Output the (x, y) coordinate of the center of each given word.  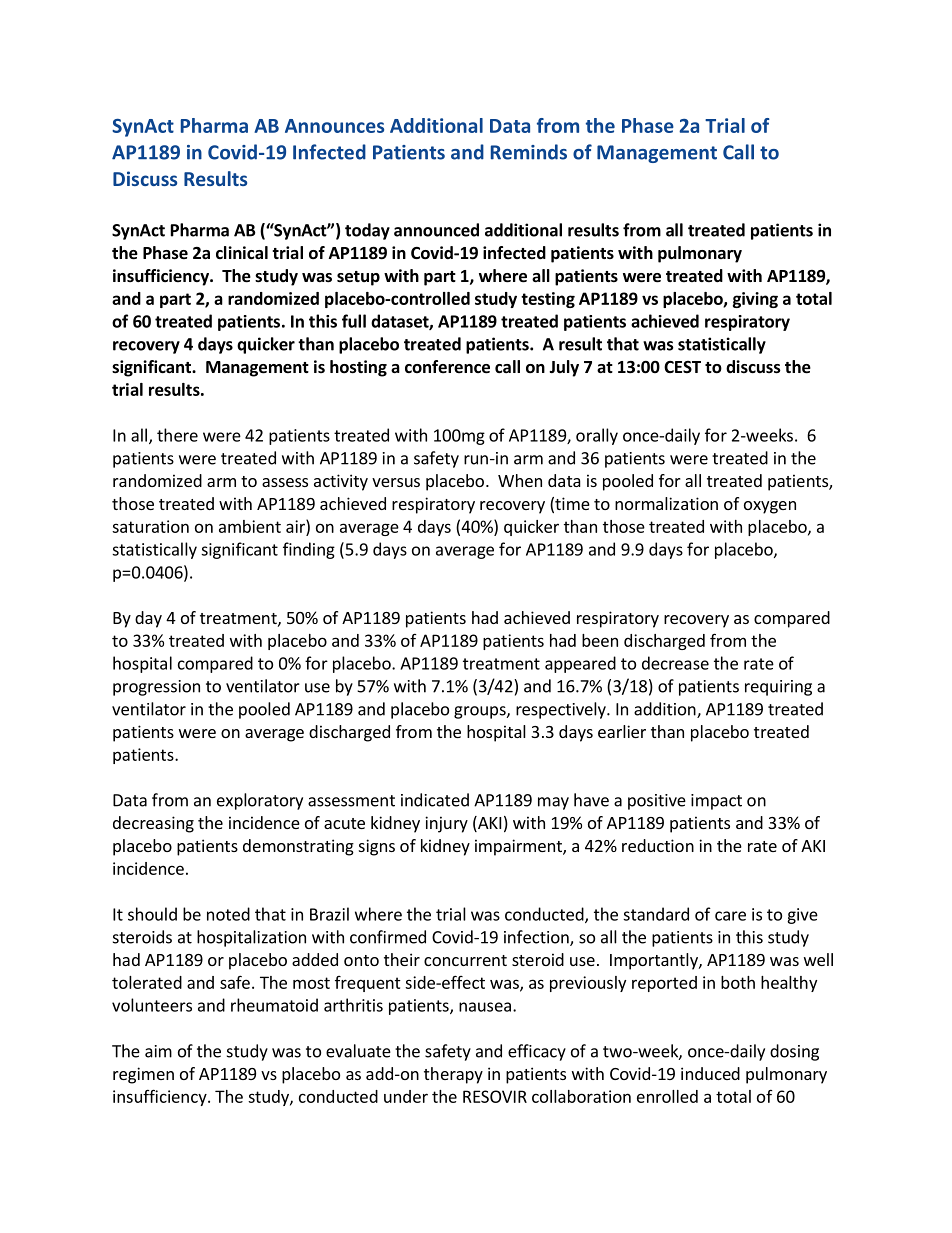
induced (710, 1073)
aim (158, 1051)
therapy (453, 1075)
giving (755, 300)
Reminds (529, 152)
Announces (334, 126)
